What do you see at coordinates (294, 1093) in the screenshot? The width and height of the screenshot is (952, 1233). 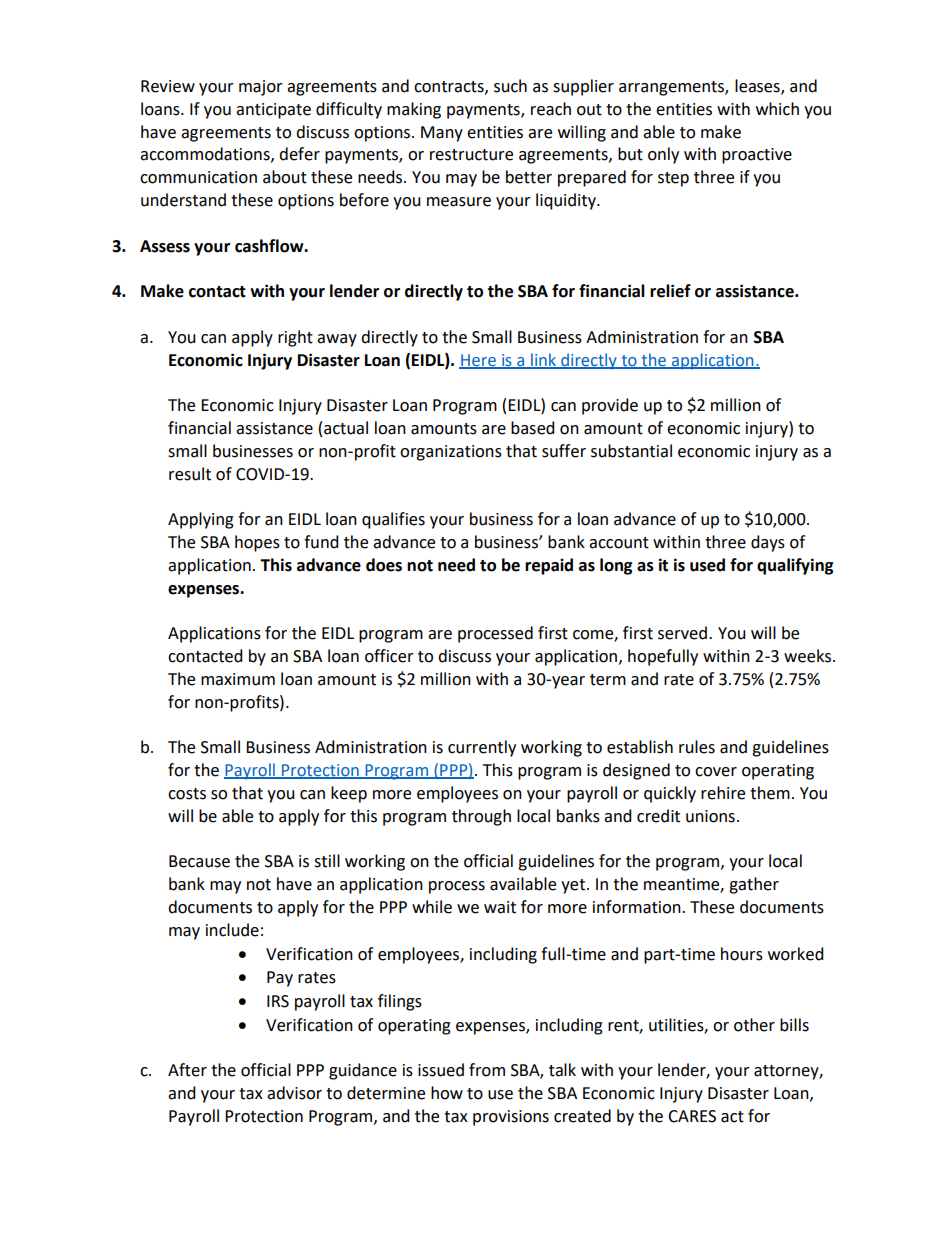 I see `advisor` at bounding box center [294, 1093].
